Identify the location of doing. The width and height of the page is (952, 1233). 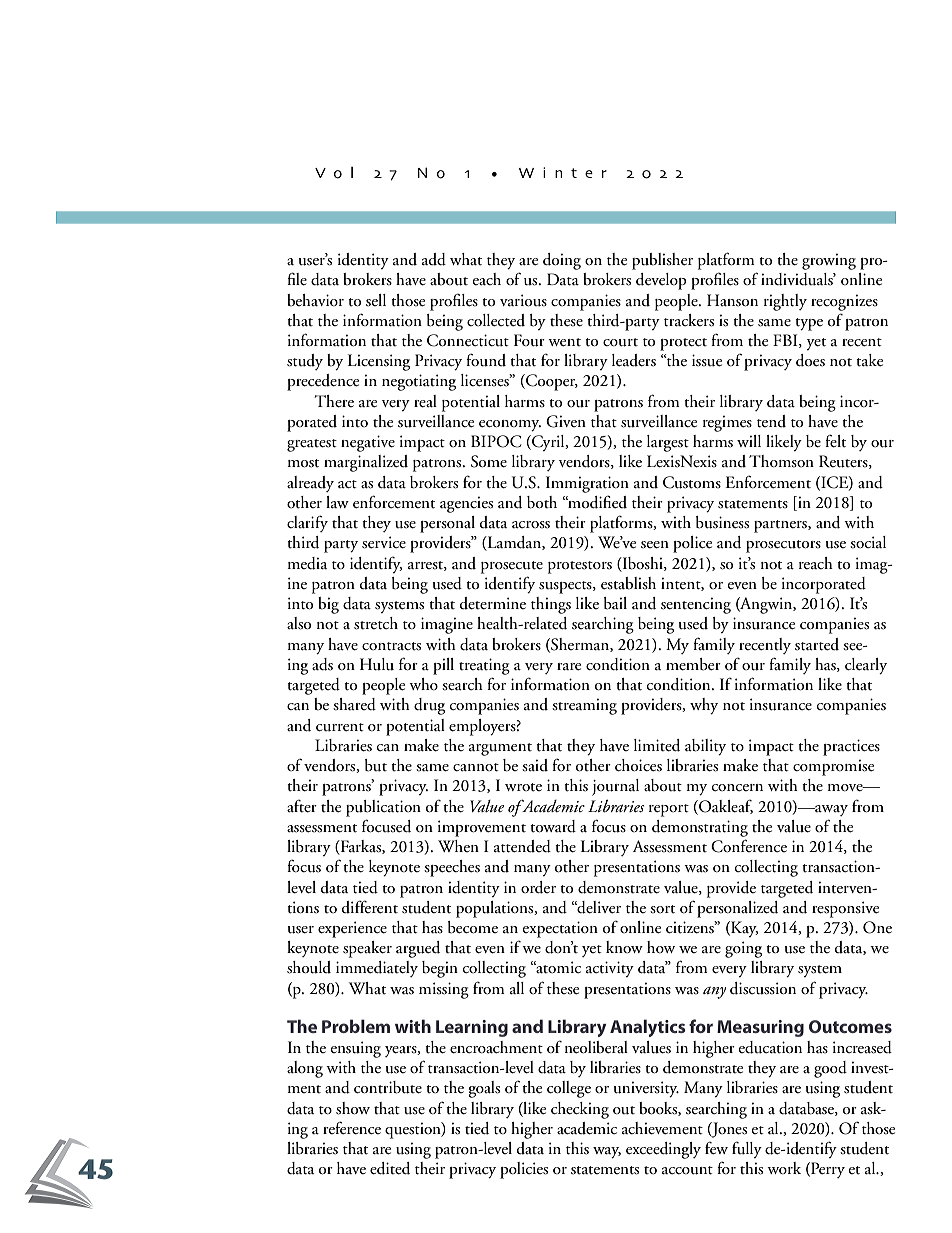
(562, 261).
